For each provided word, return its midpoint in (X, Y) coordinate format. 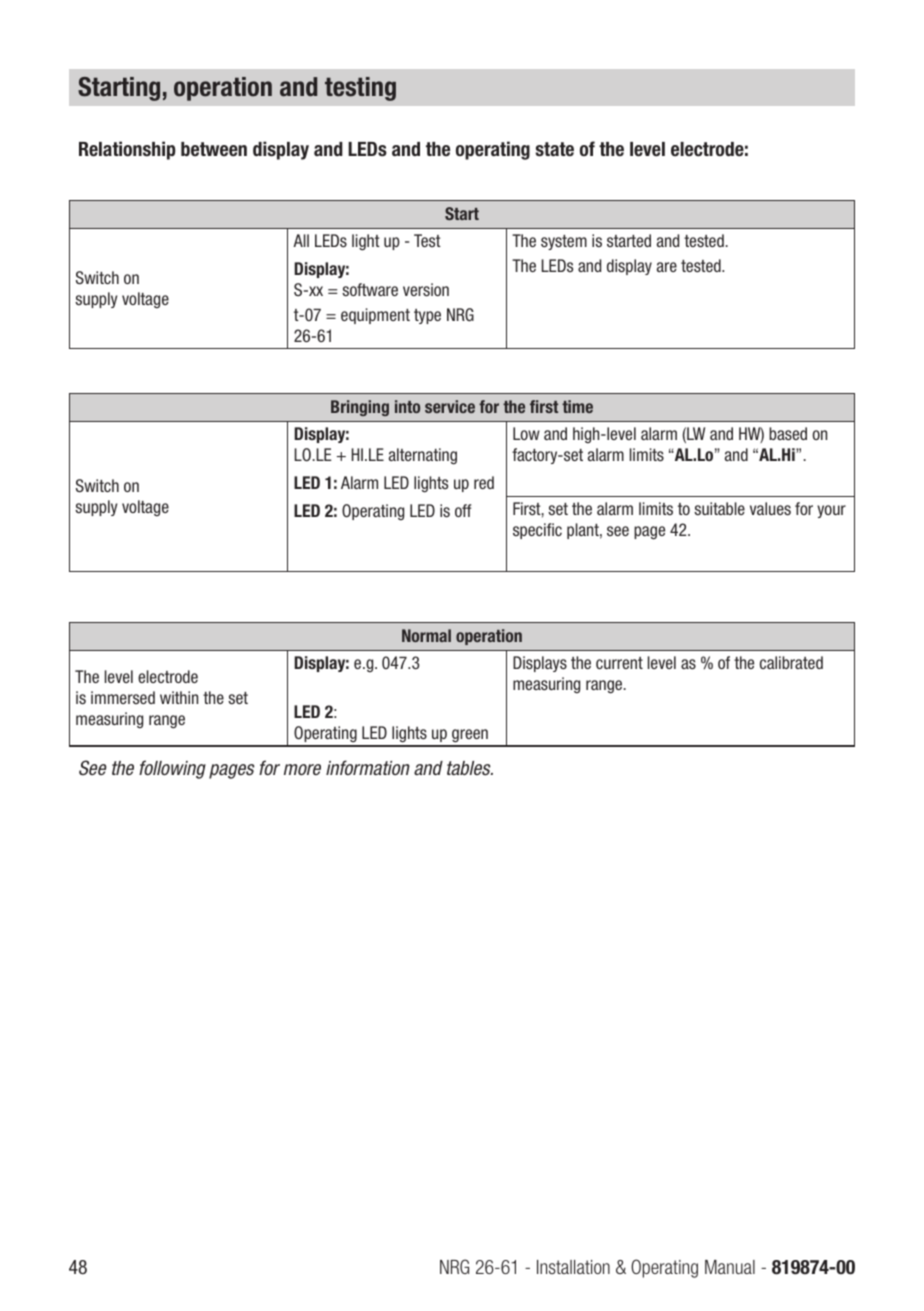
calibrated (791, 662)
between (214, 149)
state (554, 149)
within (179, 697)
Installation (573, 1267)
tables (470, 768)
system (564, 242)
